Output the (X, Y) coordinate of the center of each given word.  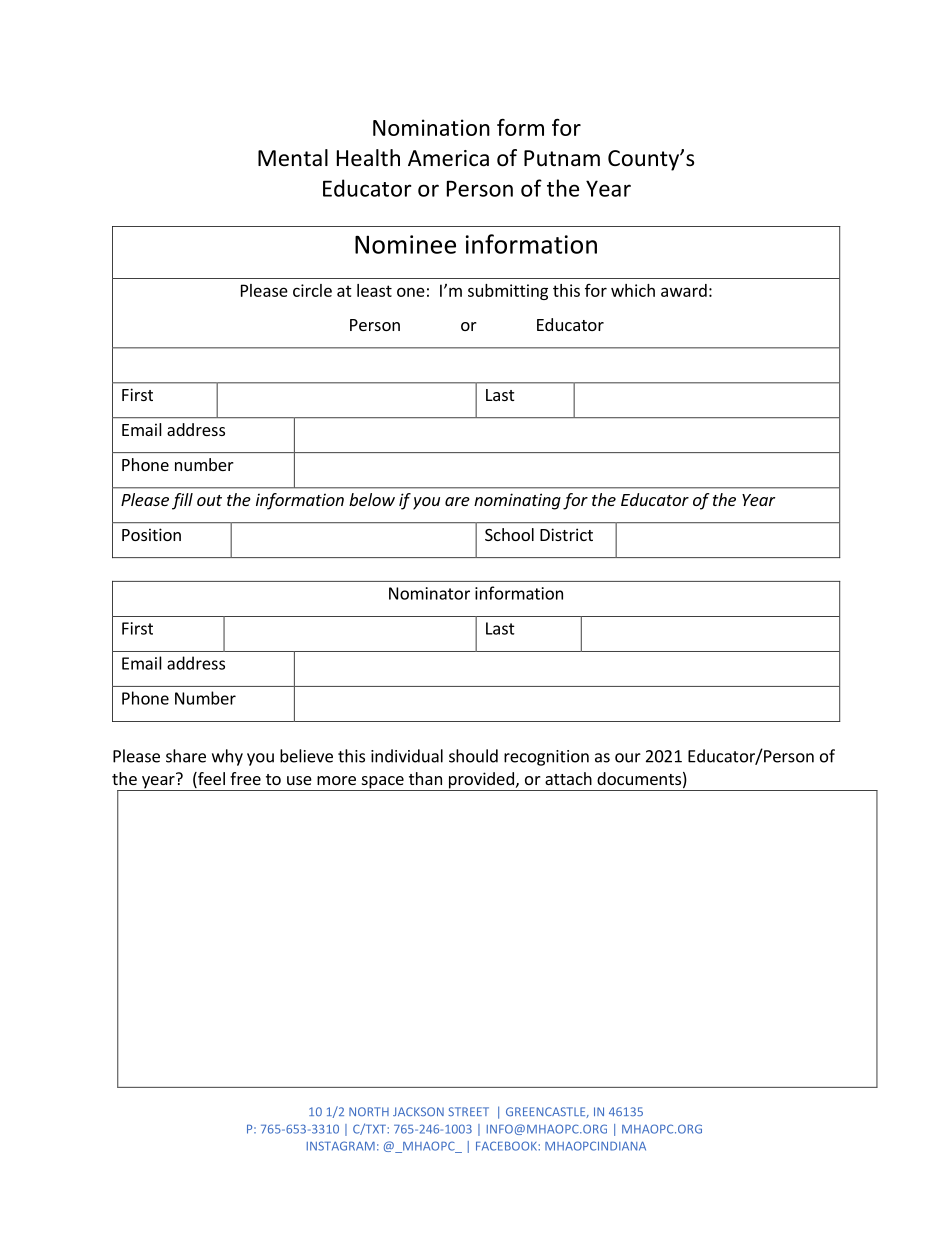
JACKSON (418, 1111)
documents (639, 778)
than (425, 778)
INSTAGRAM (341, 1146)
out (209, 500)
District (566, 534)
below (372, 499)
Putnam (562, 158)
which (633, 290)
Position (151, 534)
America (448, 158)
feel (210, 780)
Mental (293, 158)
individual (407, 756)
